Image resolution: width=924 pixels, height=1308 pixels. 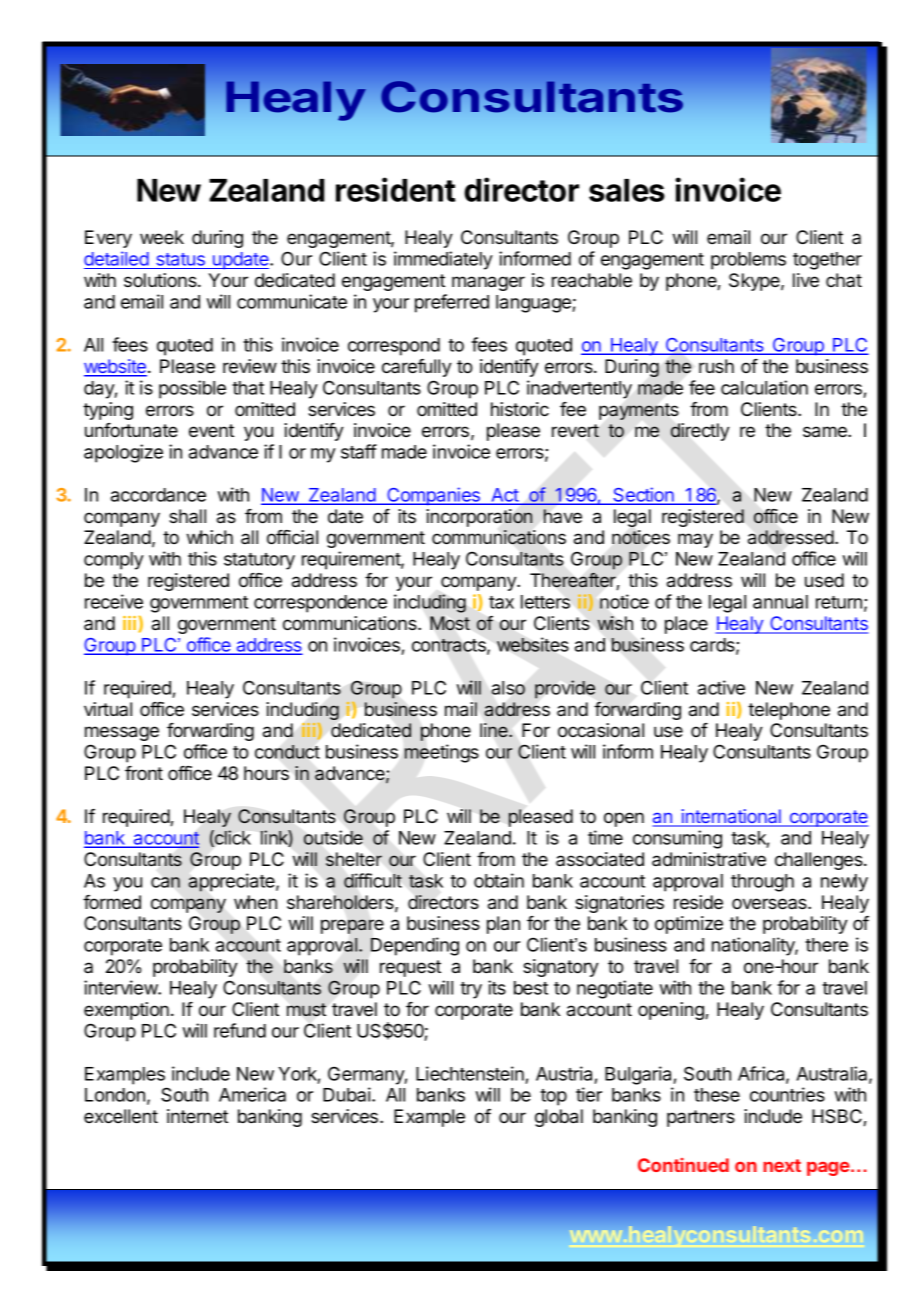 What do you see at coordinates (559, 1118) in the page?
I see `global` at bounding box center [559, 1118].
